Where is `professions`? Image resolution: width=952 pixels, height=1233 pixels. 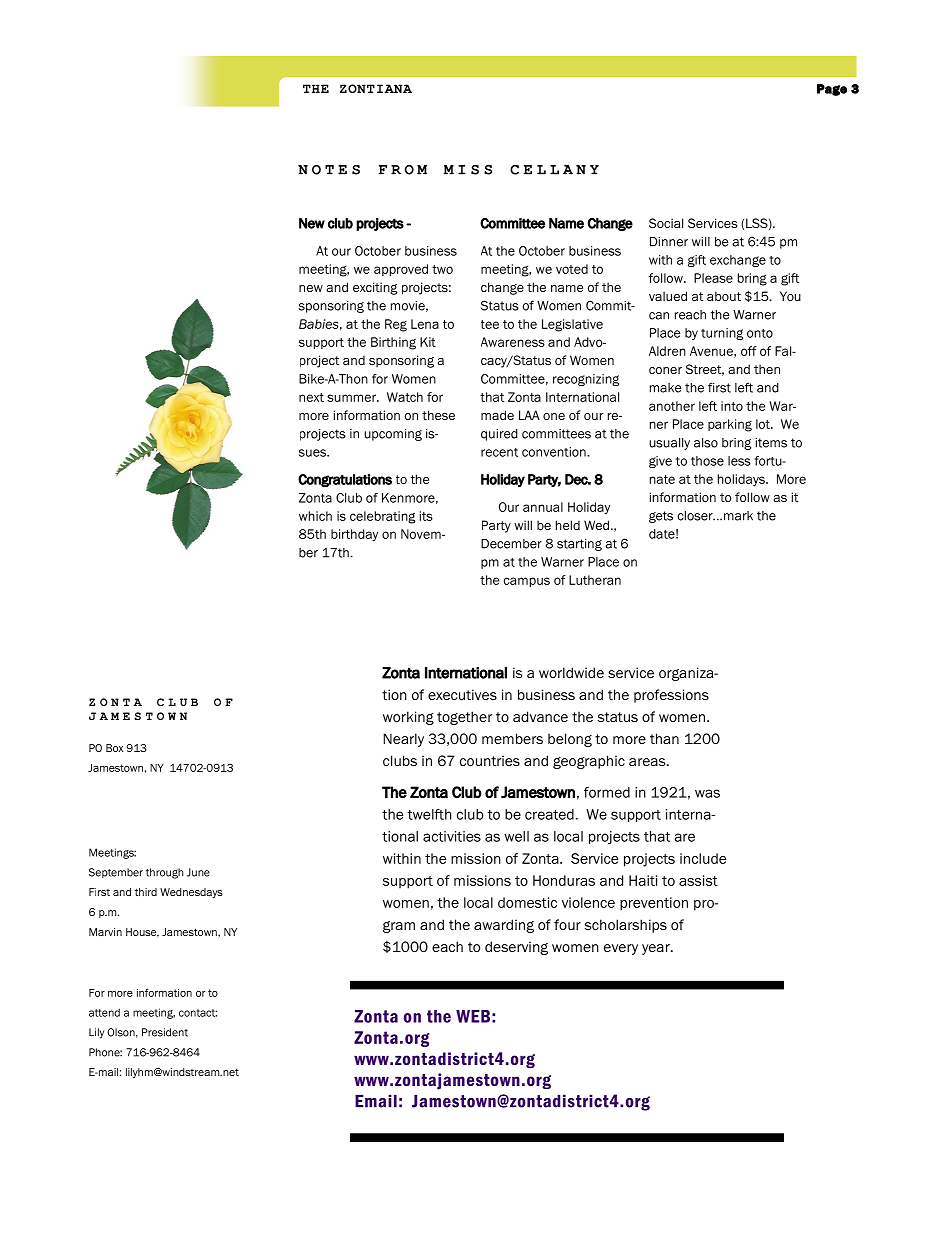
professions is located at coordinates (671, 696).
